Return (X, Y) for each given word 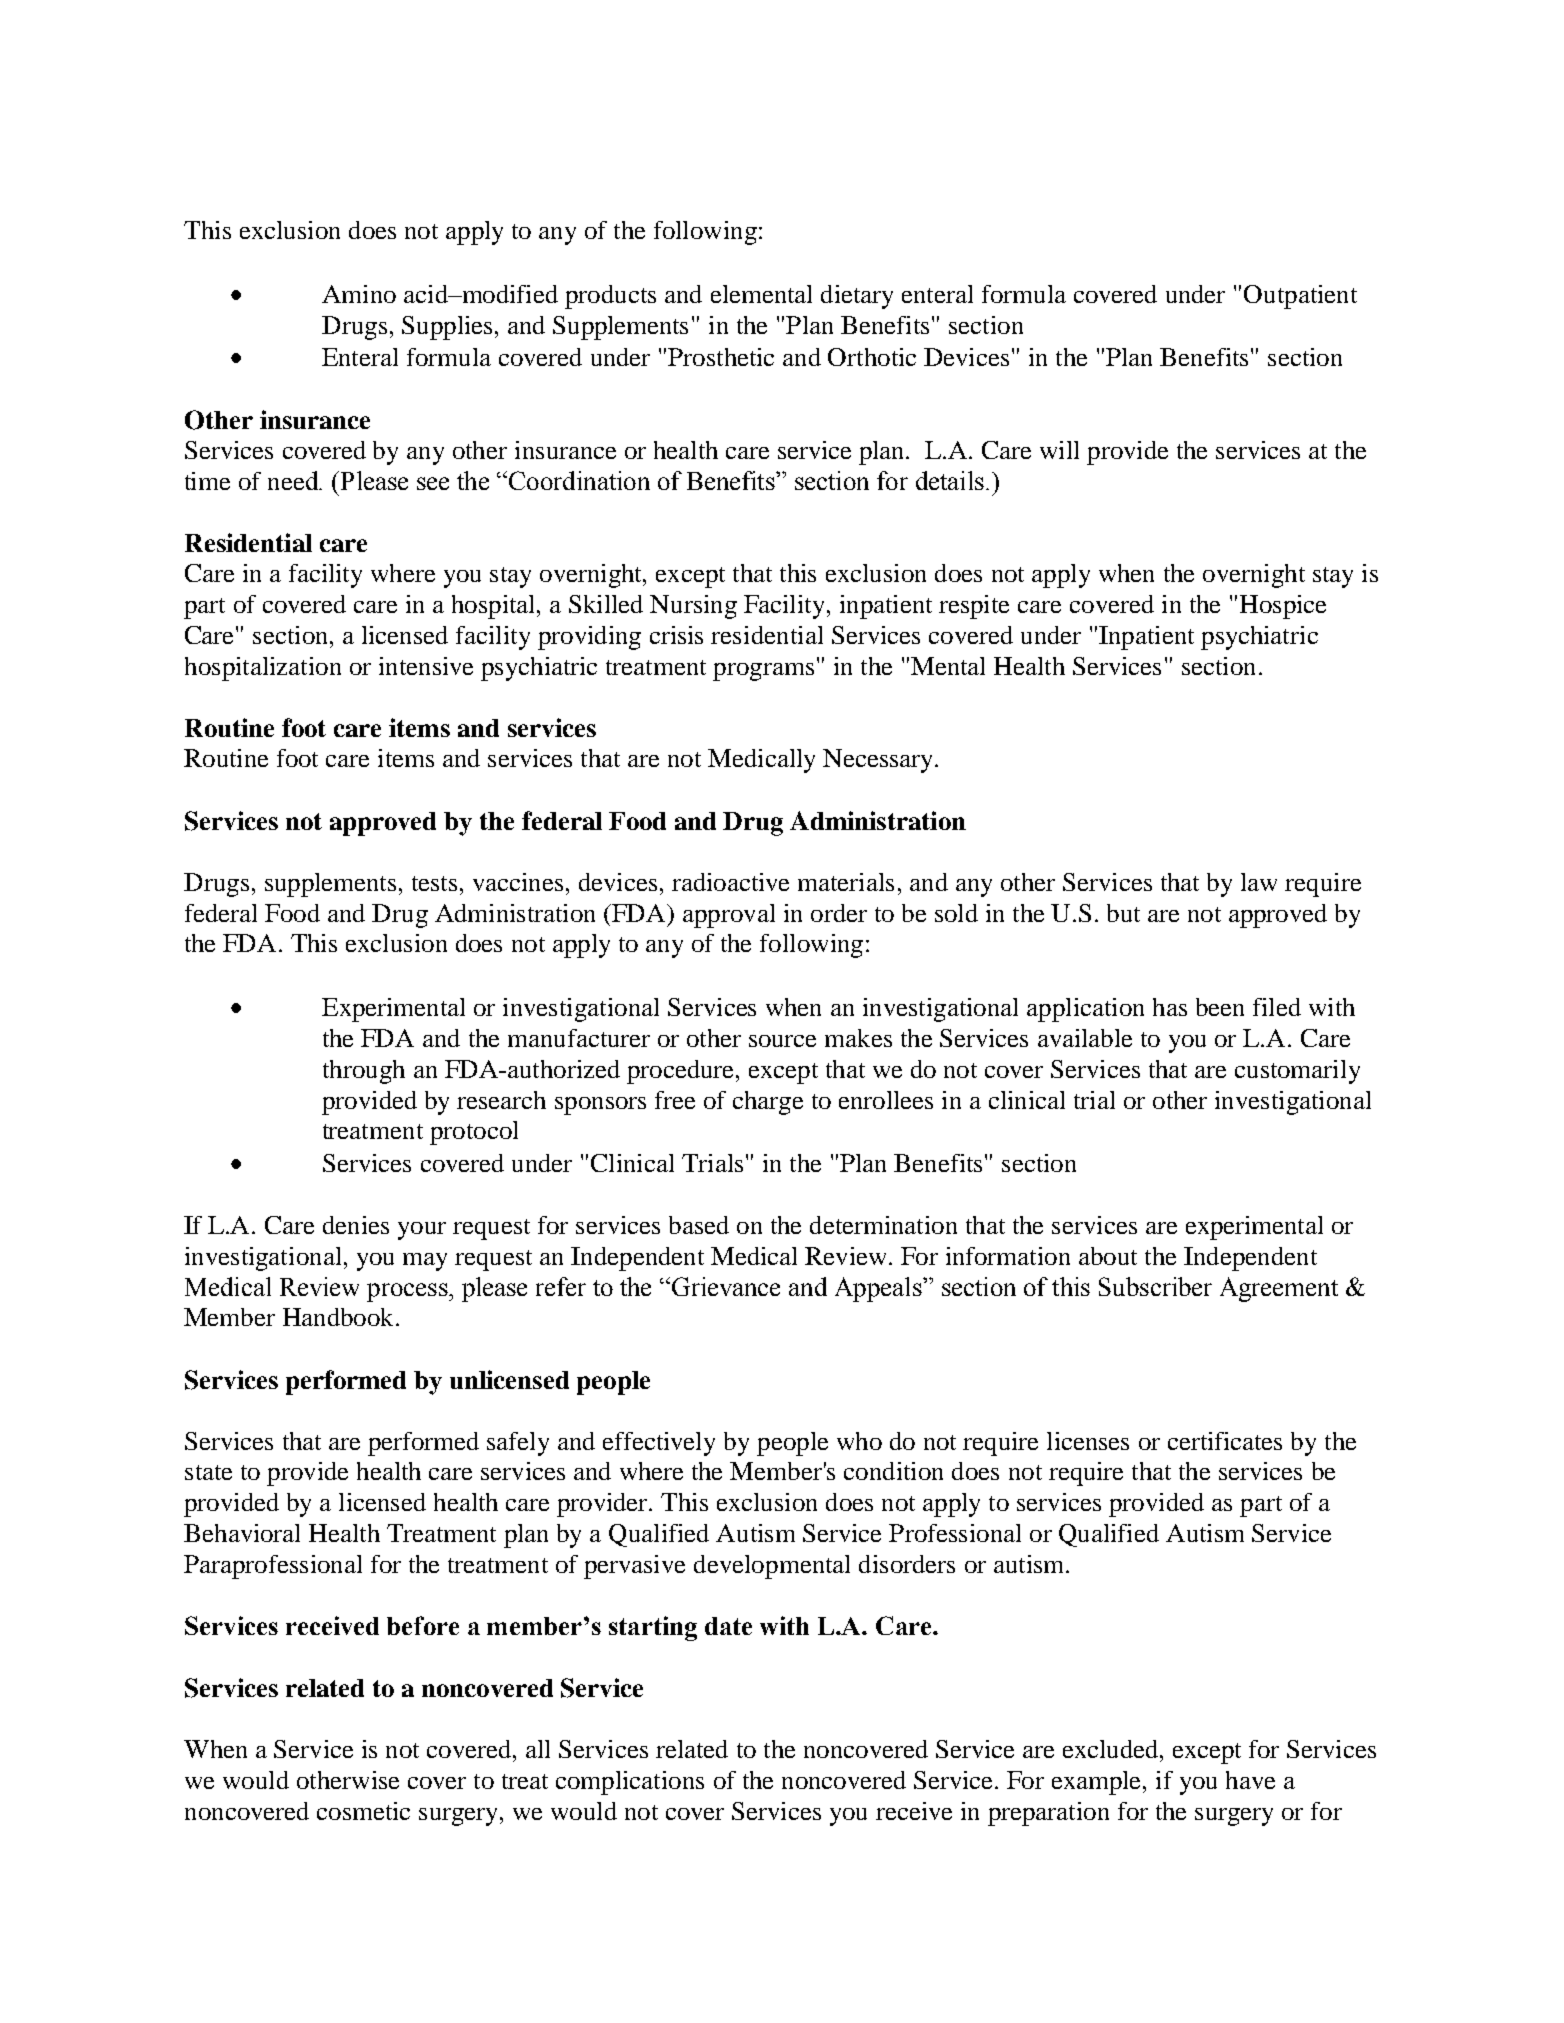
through (364, 1072)
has (1170, 1007)
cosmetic (363, 1811)
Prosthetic (721, 357)
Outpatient (1300, 297)
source (782, 1041)
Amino (359, 294)
